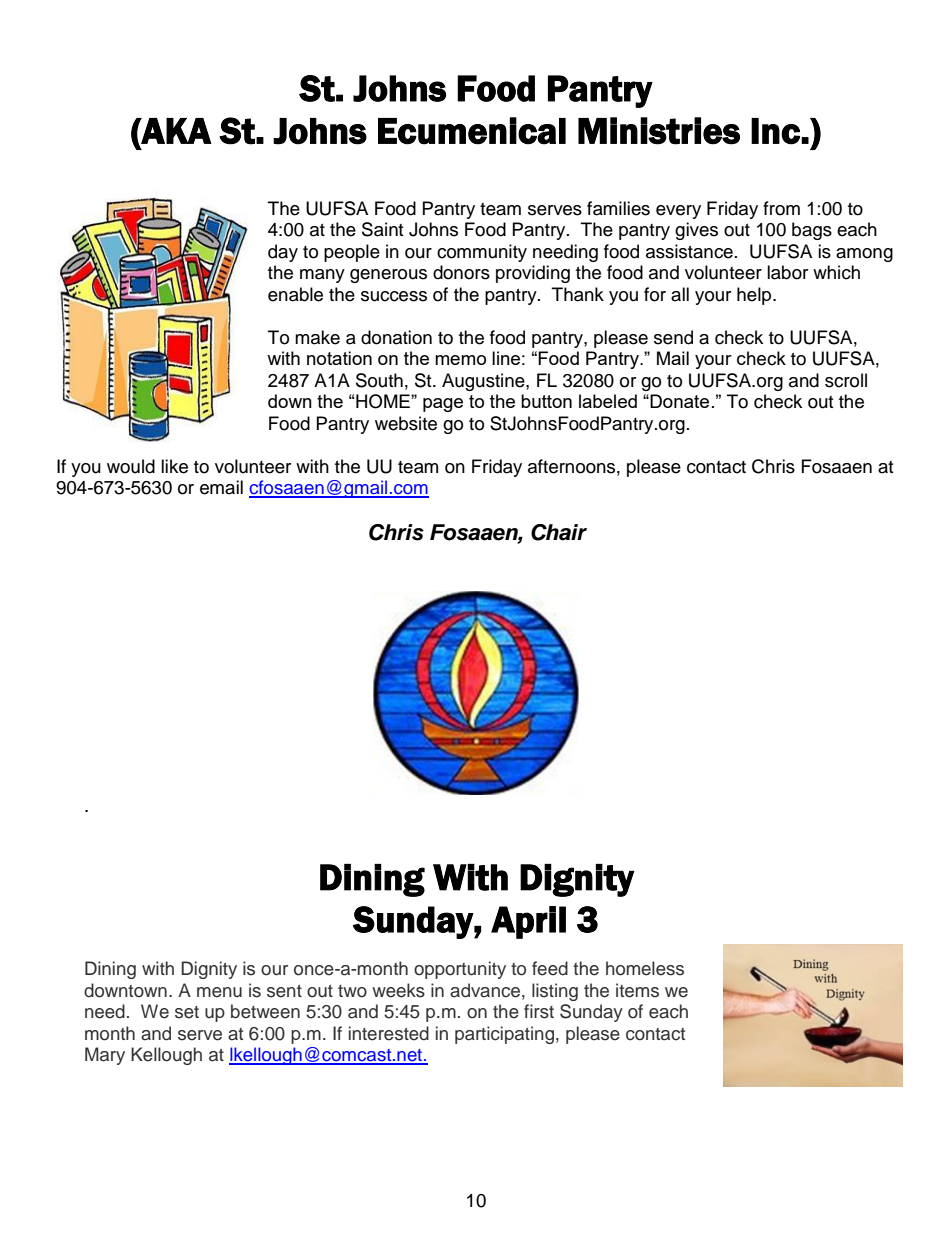 The width and height of the document is (952, 1233). I want to click on like, so click(174, 466).
